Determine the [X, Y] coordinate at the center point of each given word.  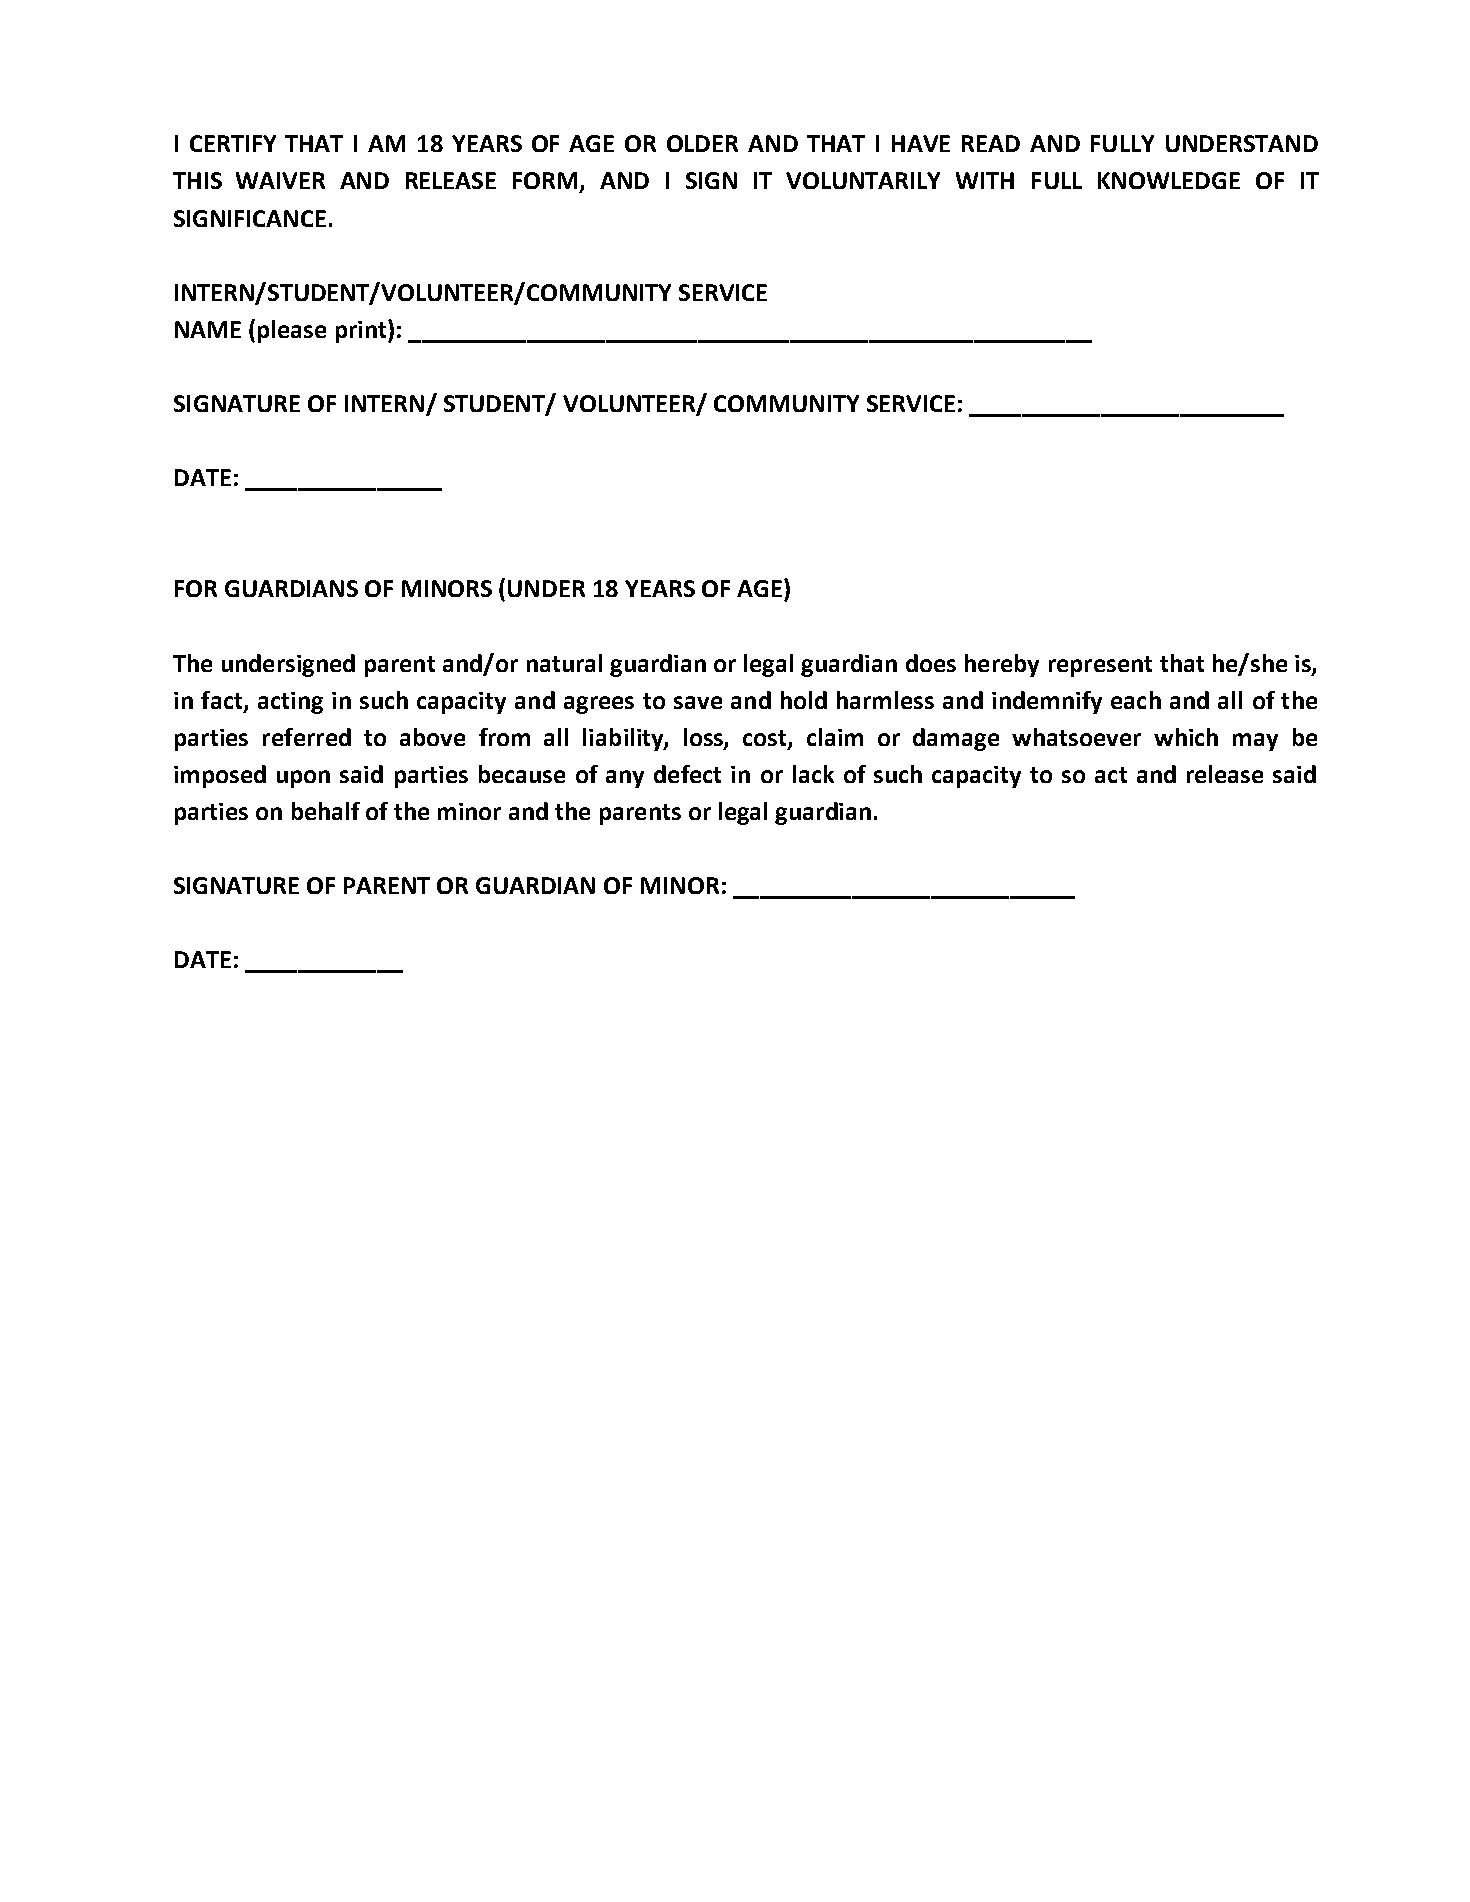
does [931, 663]
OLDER [702, 143]
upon [303, 779]
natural [564, 663]
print [362, 331]
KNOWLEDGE [1169, 180]
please [292, 331]
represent [1100, 666]
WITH [985, 180]
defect [687, 774]
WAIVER [280, 180]
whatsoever [1076, 737]
